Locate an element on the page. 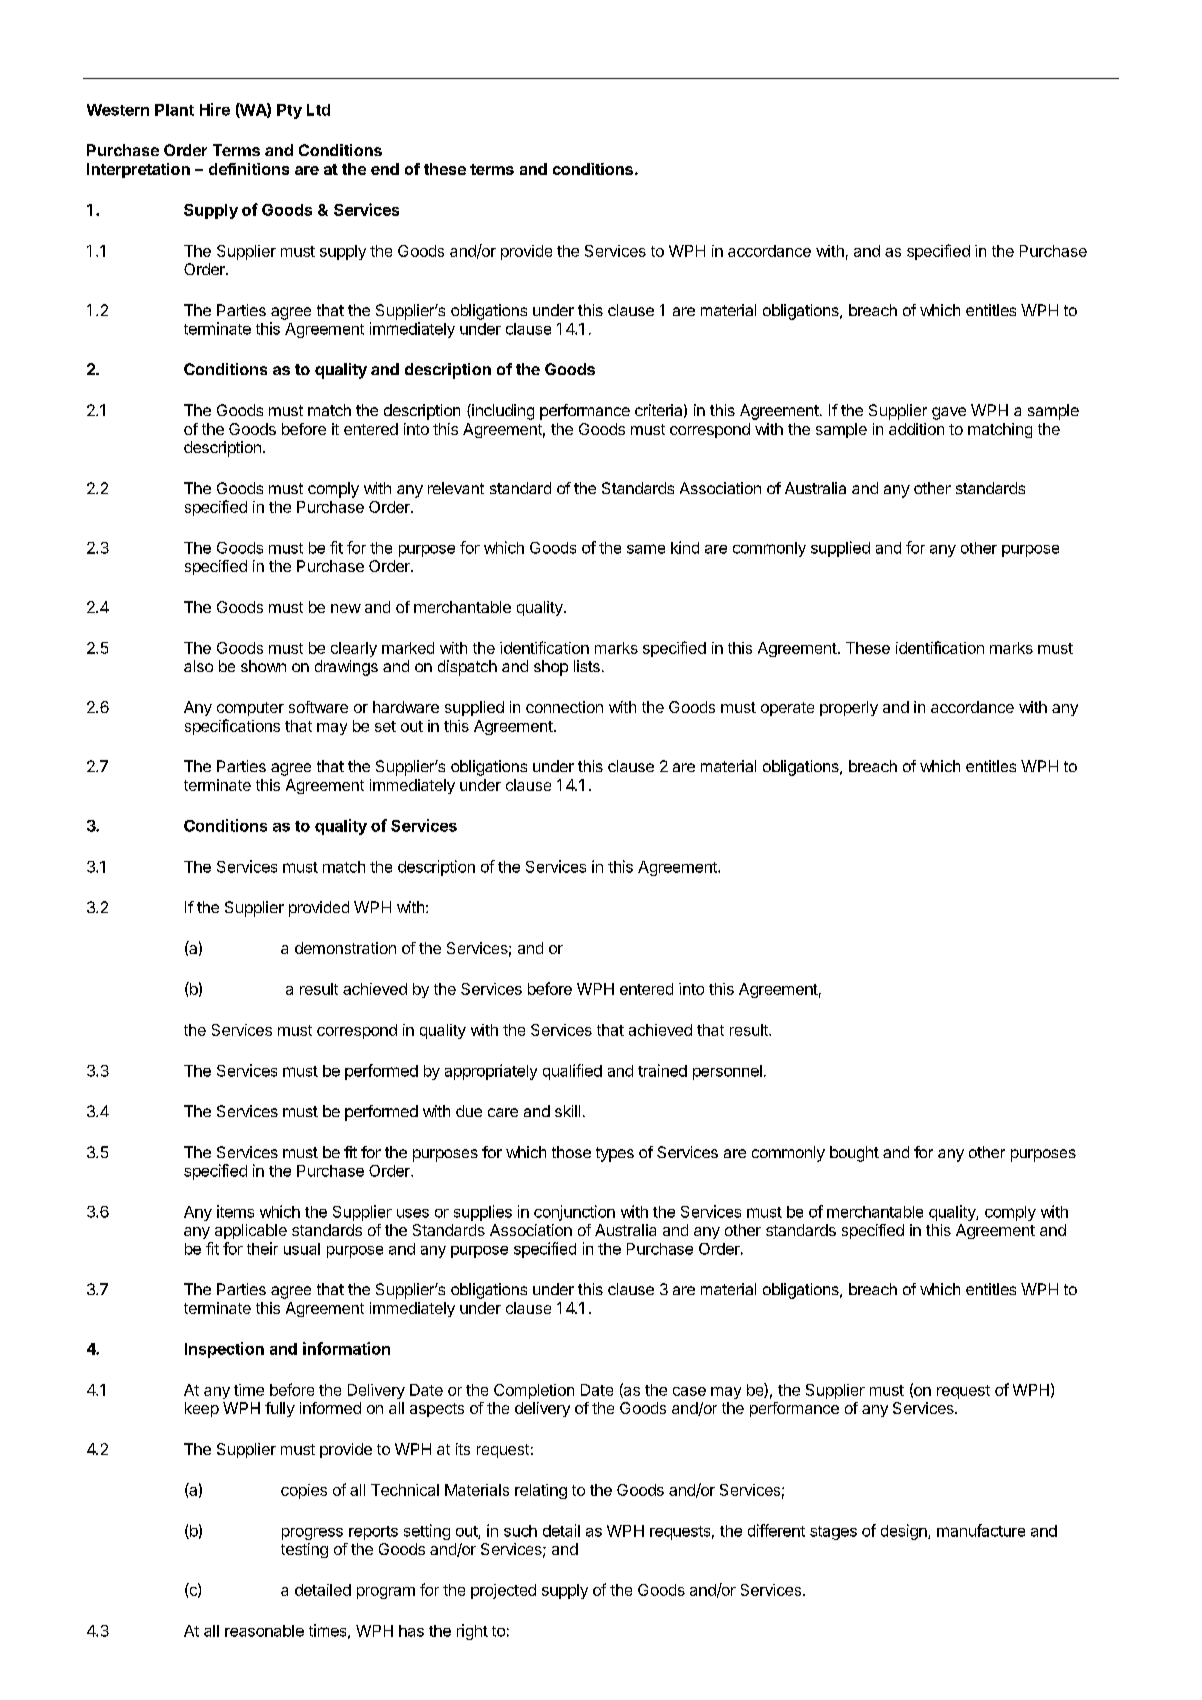 The width and height of the document is (1202, 1700). items is located at coordinates (235, 1211).
